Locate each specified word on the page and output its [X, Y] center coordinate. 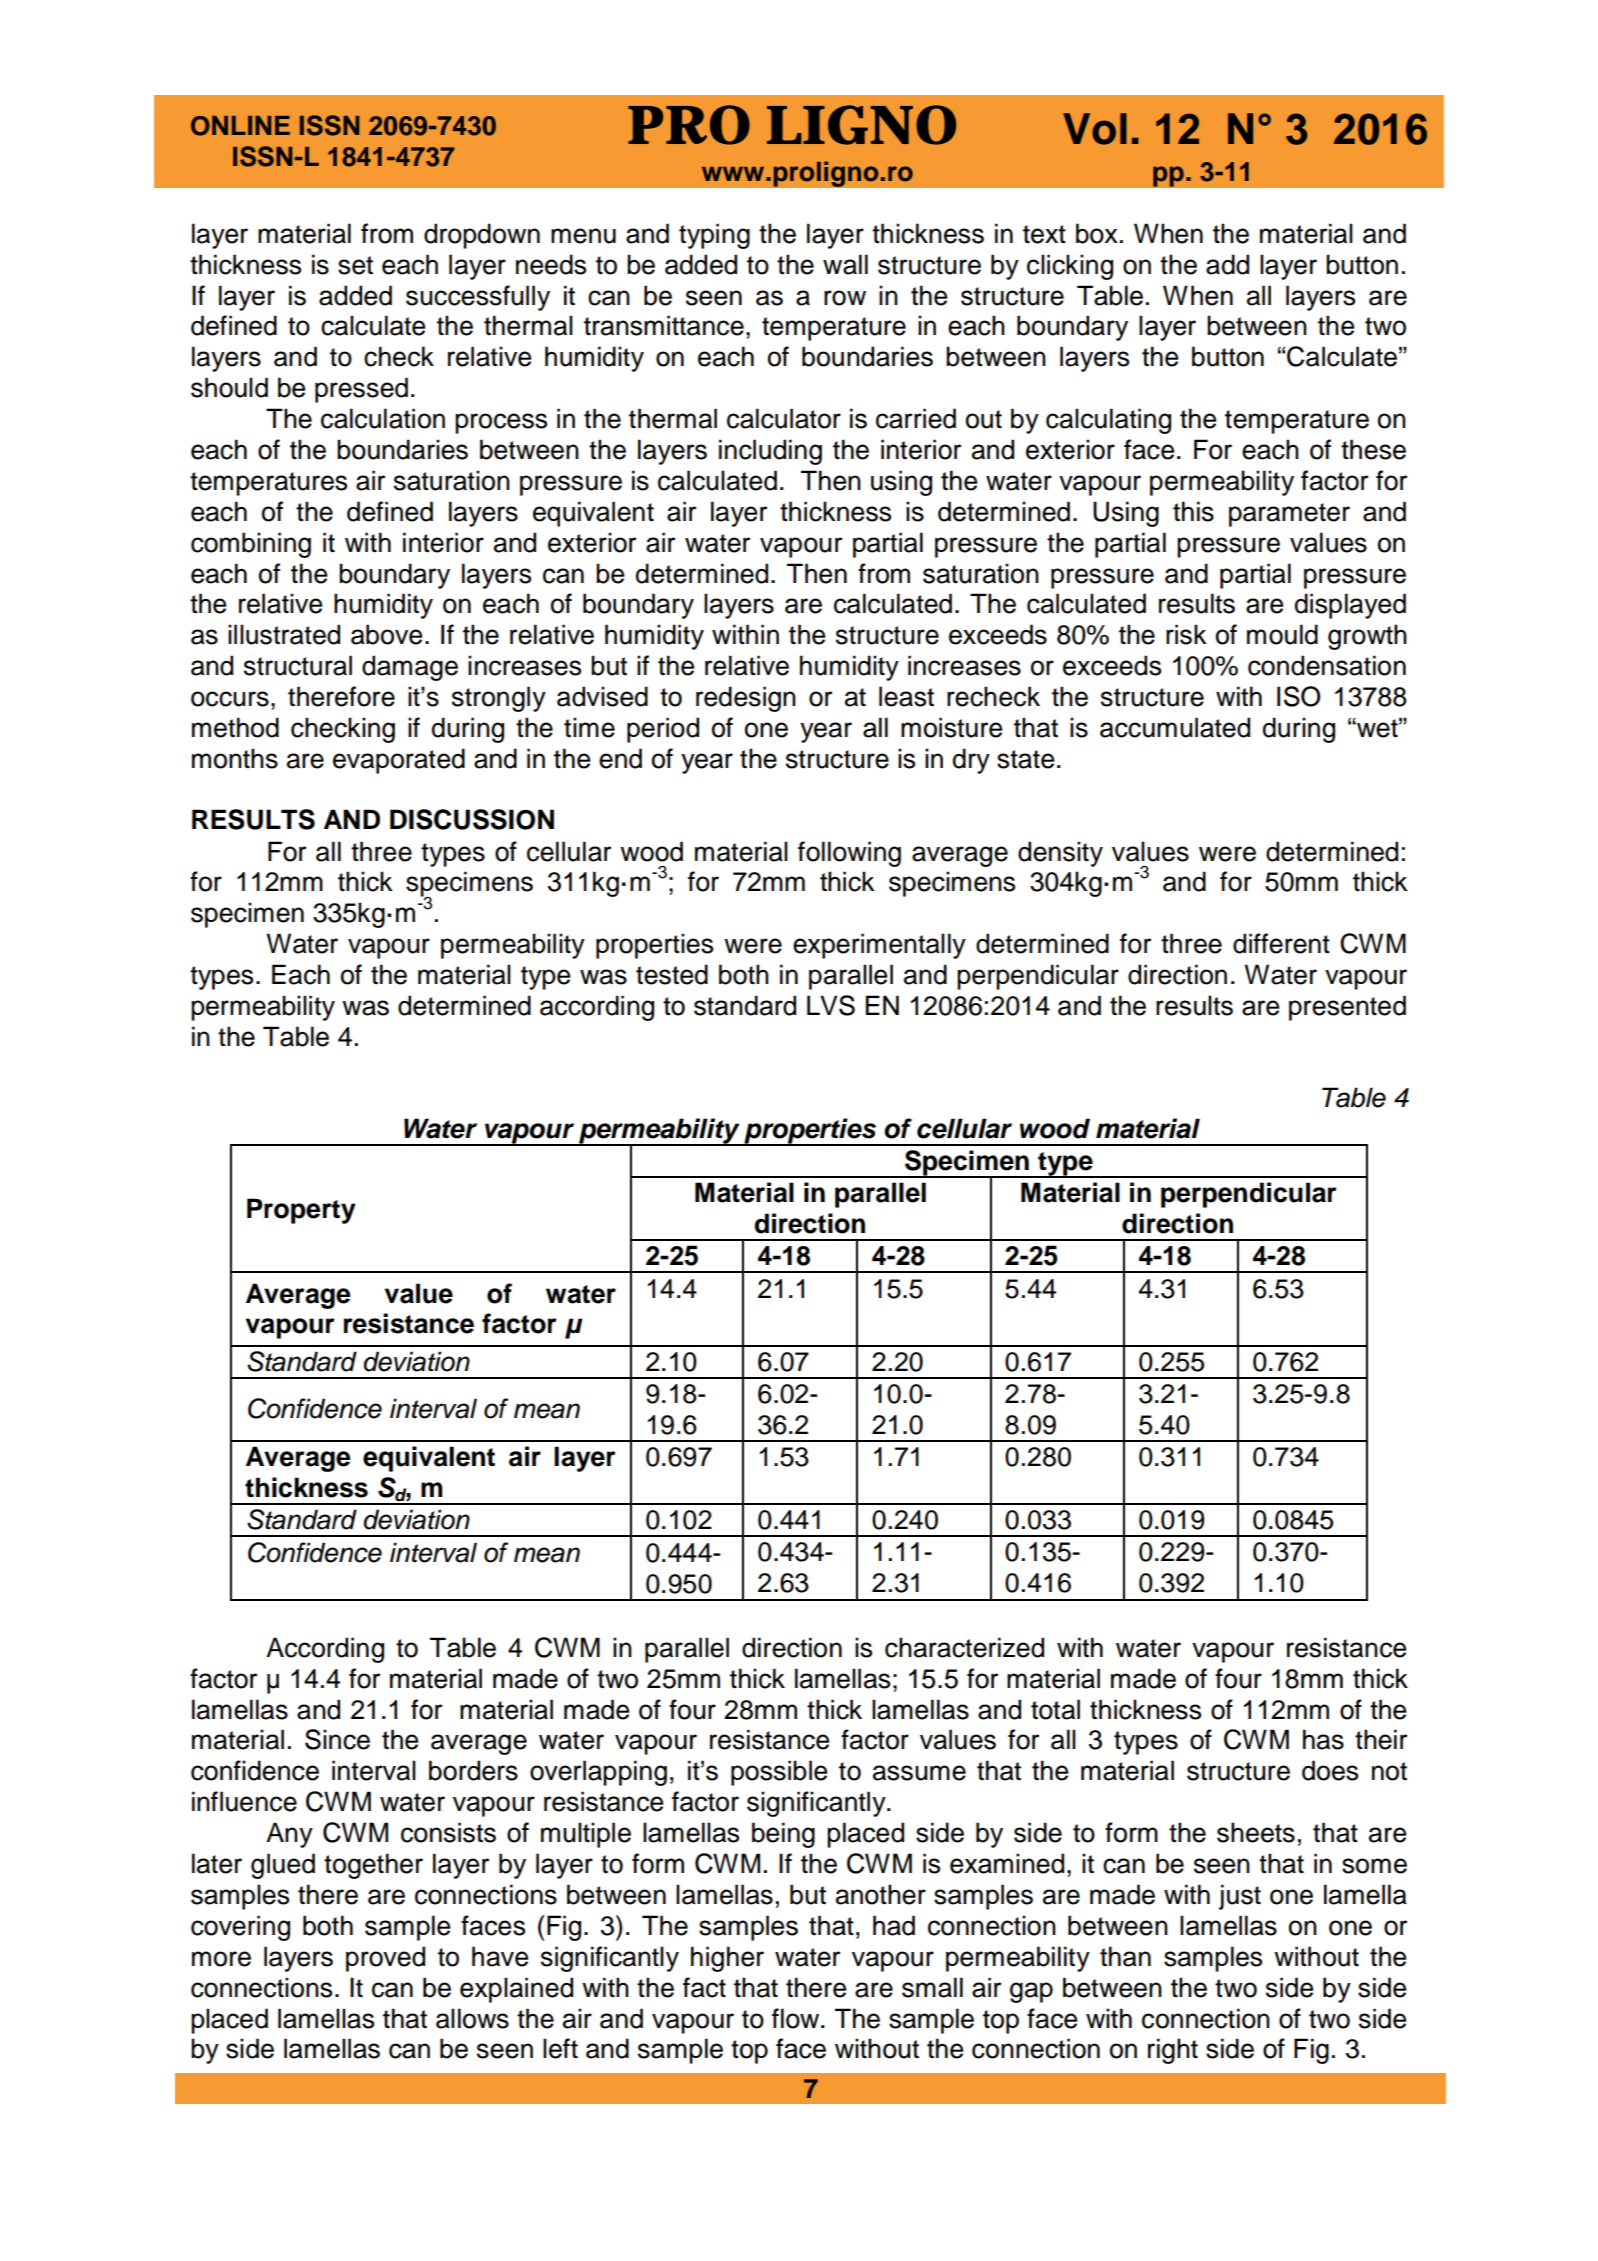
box [1097, 233]
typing [714, 236]
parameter [1289, 515]
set [355, 265]
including [770, 452]
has [1323, 1739]
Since [337, 1739]
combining [251, 545]
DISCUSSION [472, 819]
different [1281, 943]
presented [1347, 1008]
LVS [831, 1005]
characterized [964, 1647]
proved [385, 1959]
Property [301, 1211]
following [849, 854]
